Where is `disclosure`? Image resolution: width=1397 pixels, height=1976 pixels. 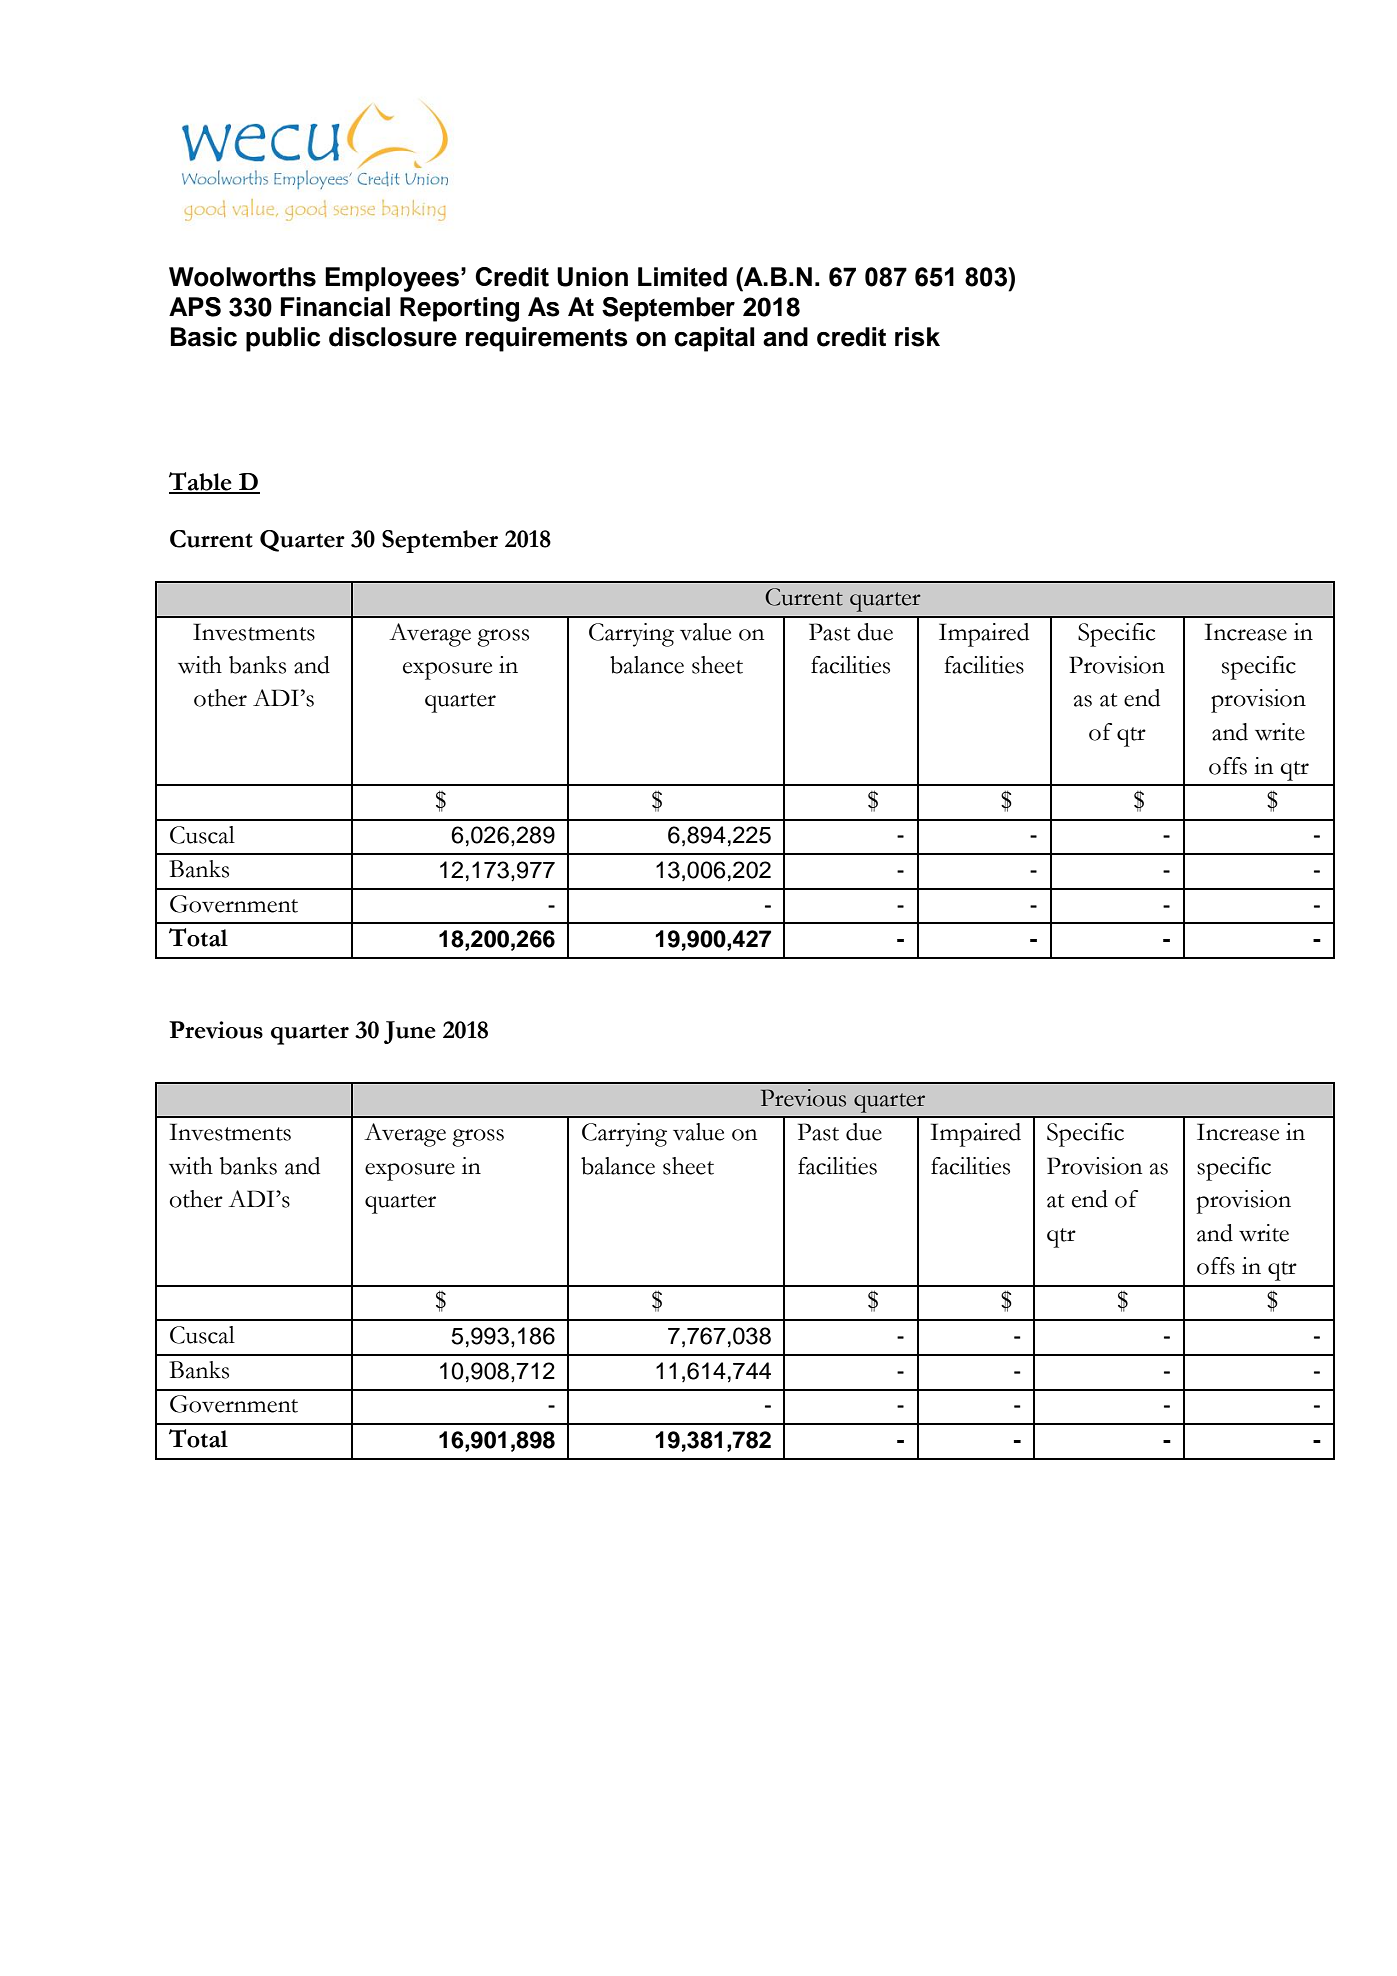
disclosure is located at coordinates (393, 337).
